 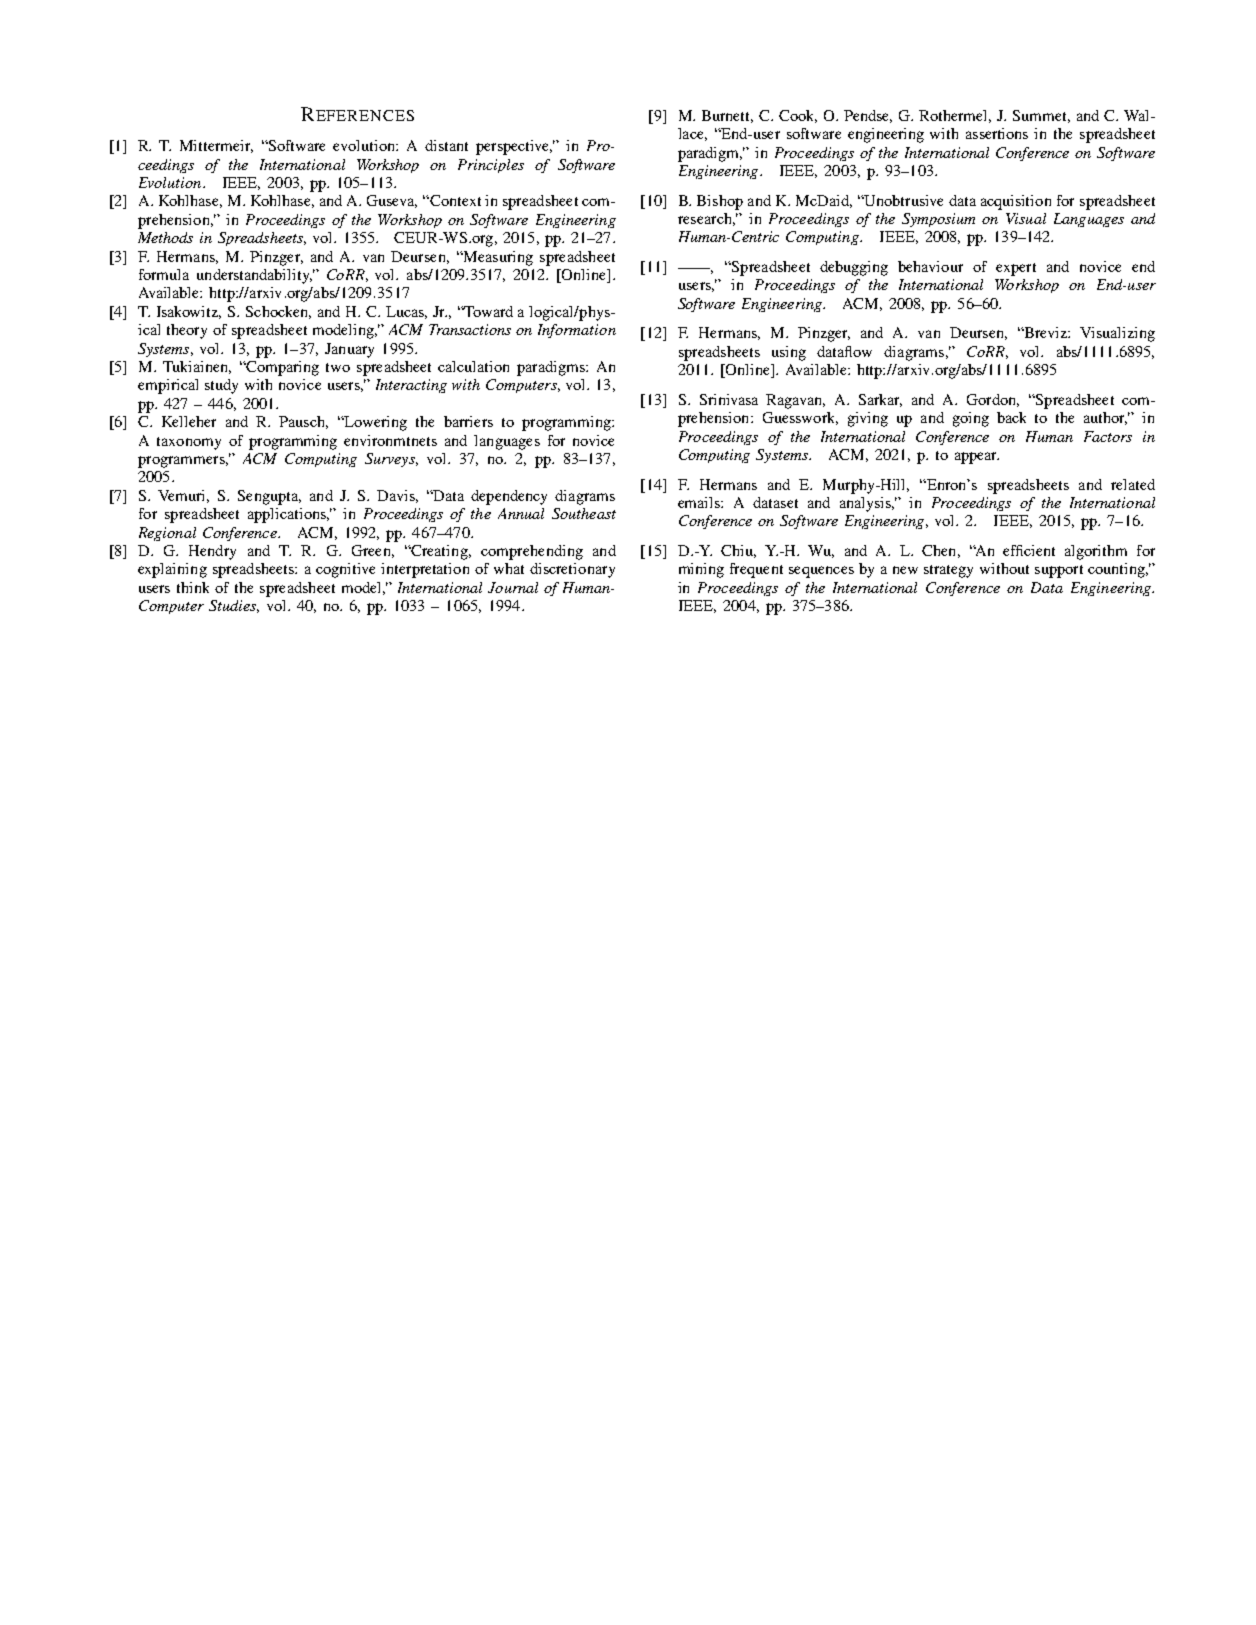 I want to click on Burnett, so click(x=727, y=116).
